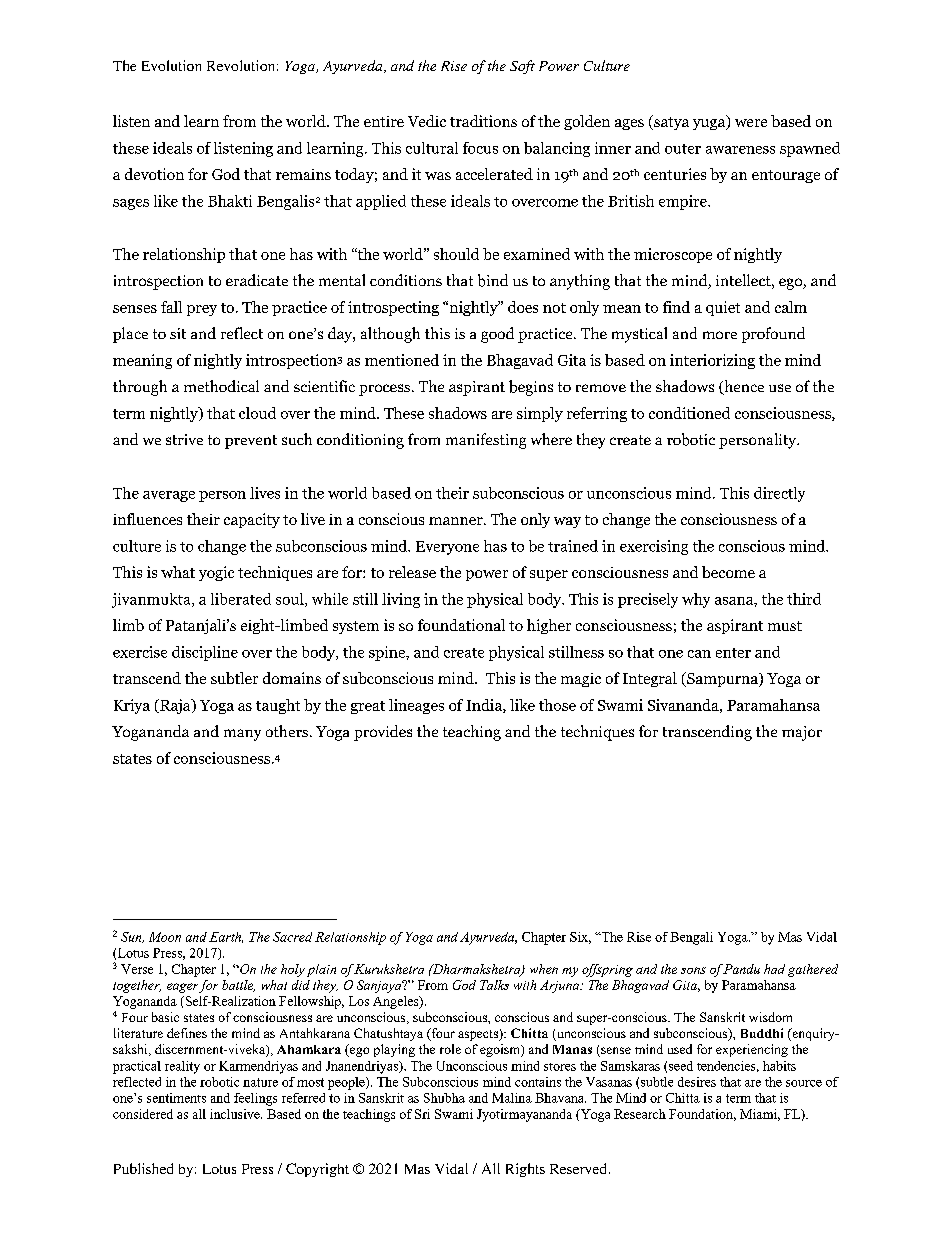 The image size is (952, 1233). I want to click on Earth, so click(226, 937).
